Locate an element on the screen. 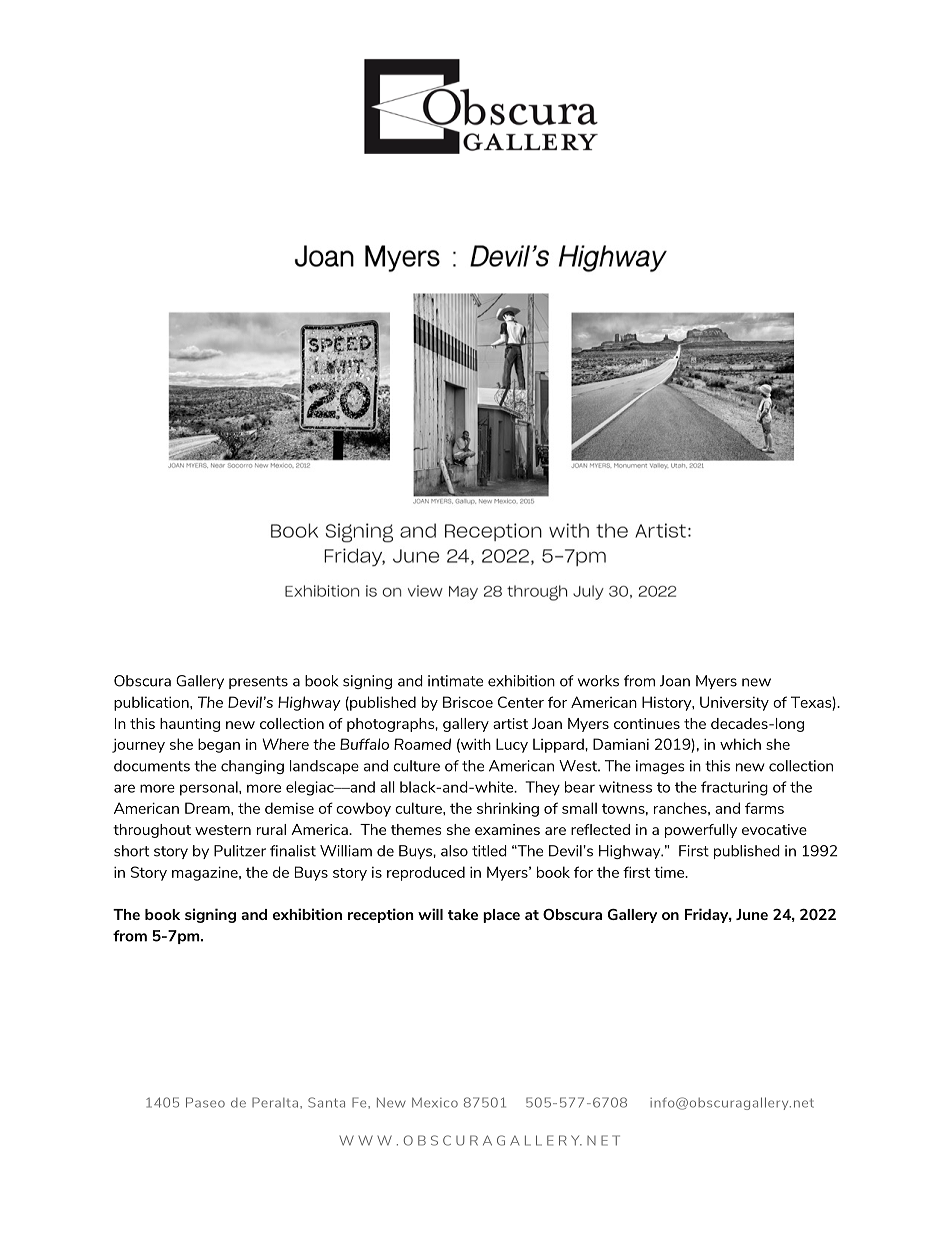 This screenshot has width=952, height=1233. June is located at coordinates (752, 914).
